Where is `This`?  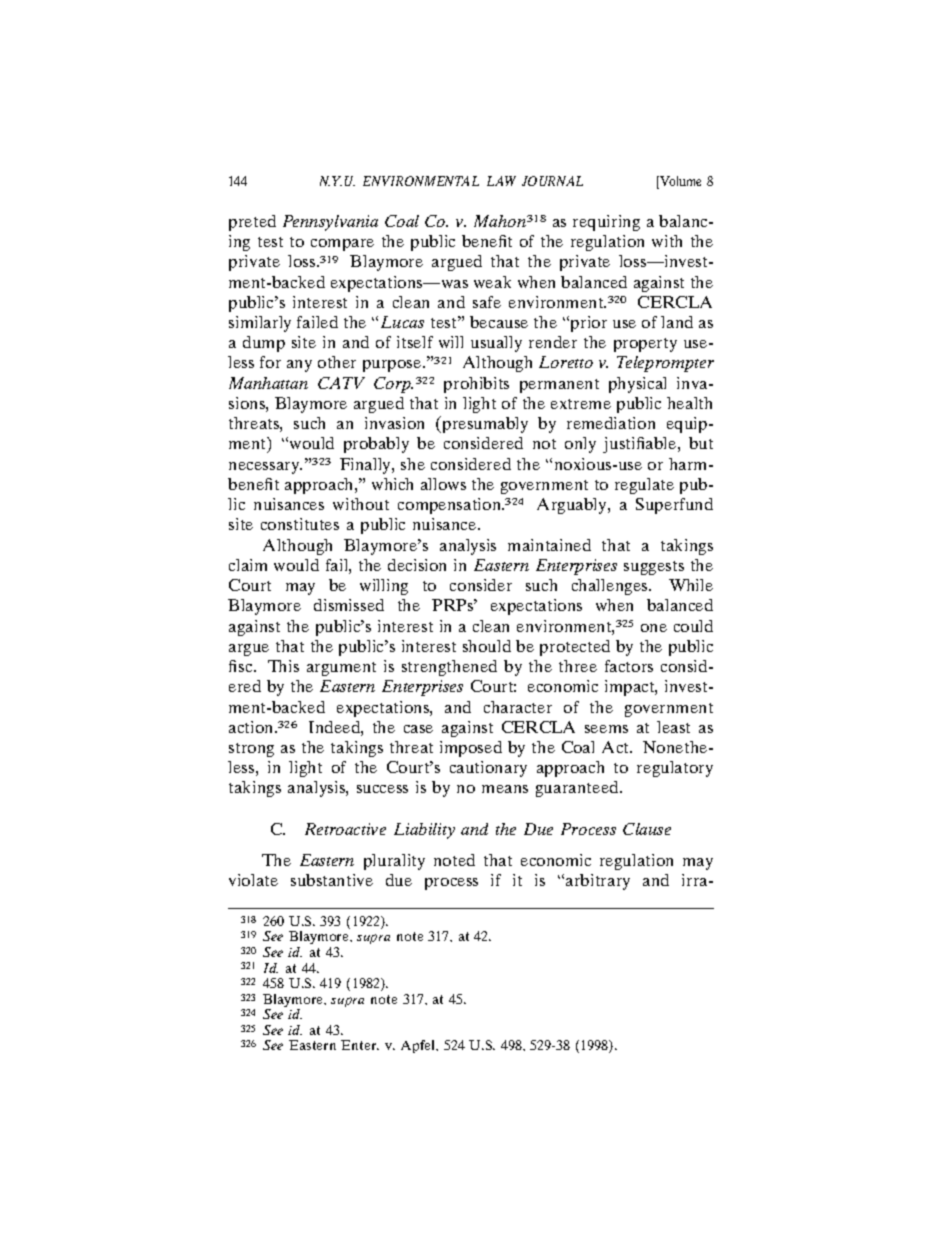
This is located at coordinates (283, 666).
